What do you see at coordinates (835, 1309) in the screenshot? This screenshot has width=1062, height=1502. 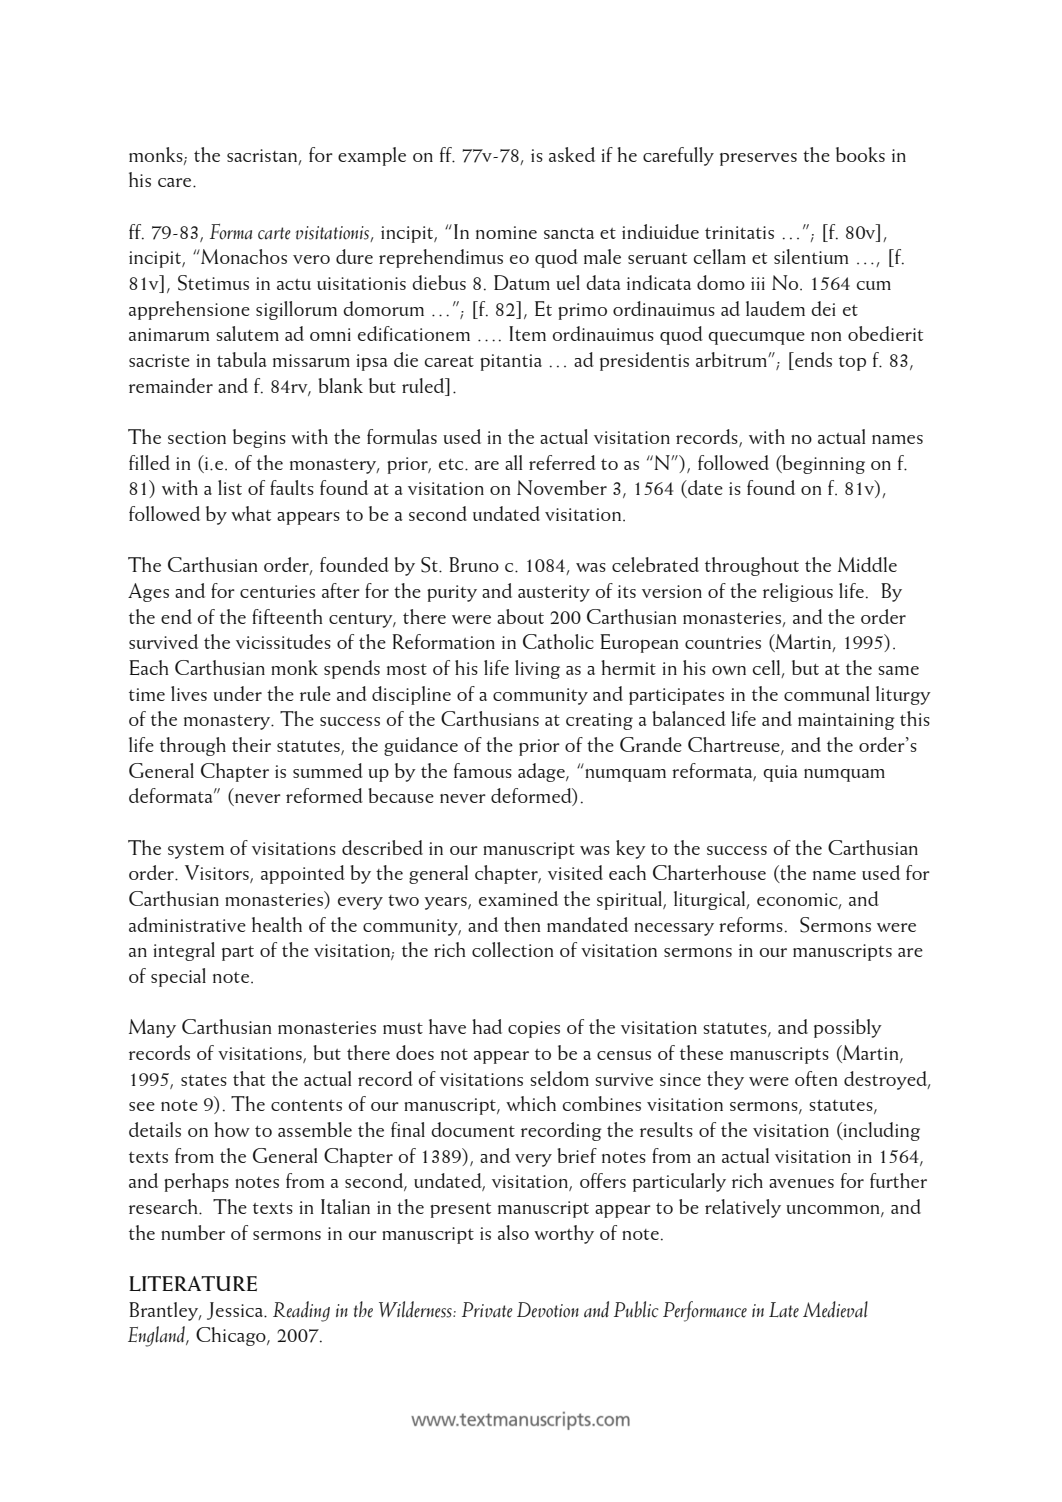 I see `Medieval` at bounding box center [835, 1309].
